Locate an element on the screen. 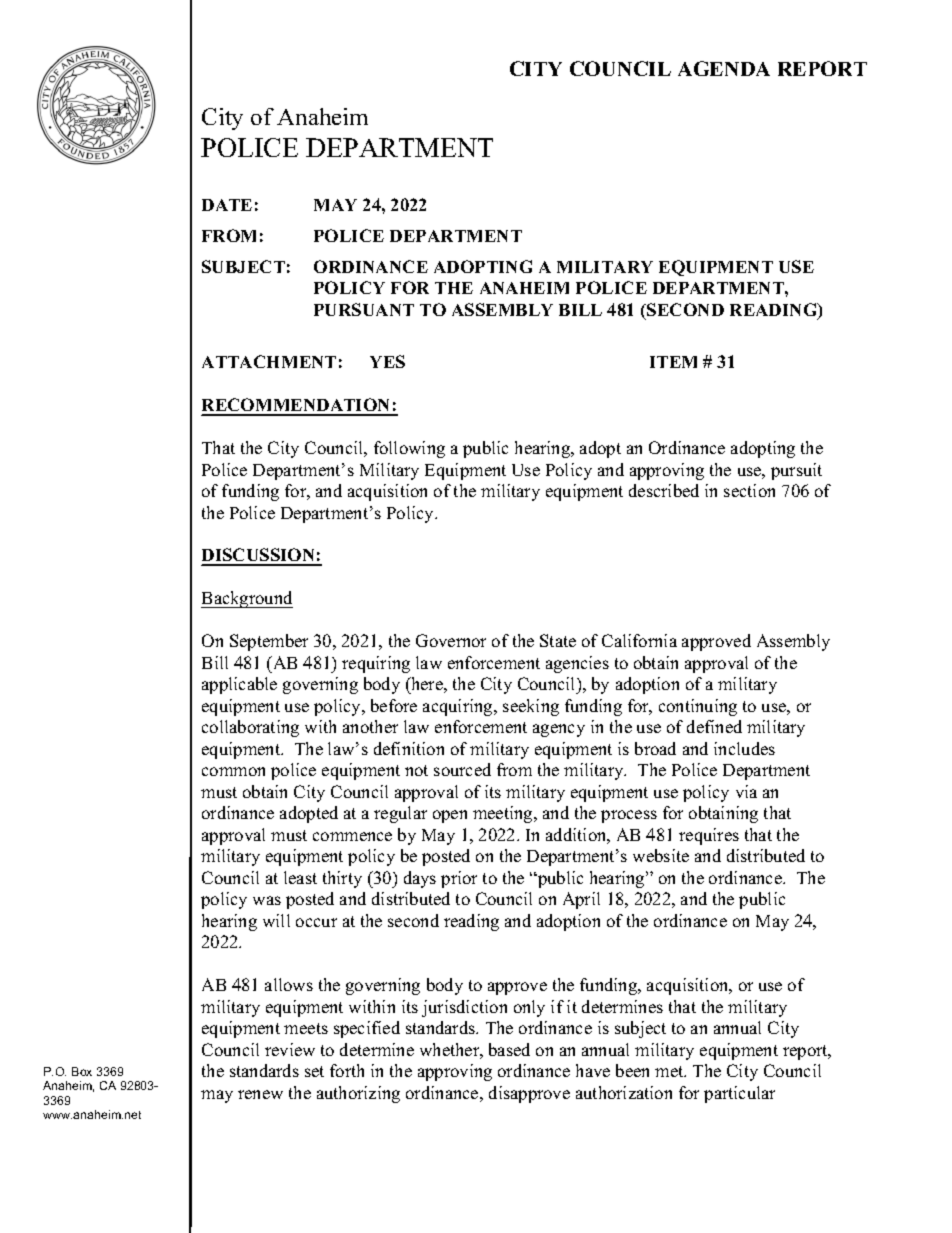  PURSUANT is located at coordinates (364, 309).
